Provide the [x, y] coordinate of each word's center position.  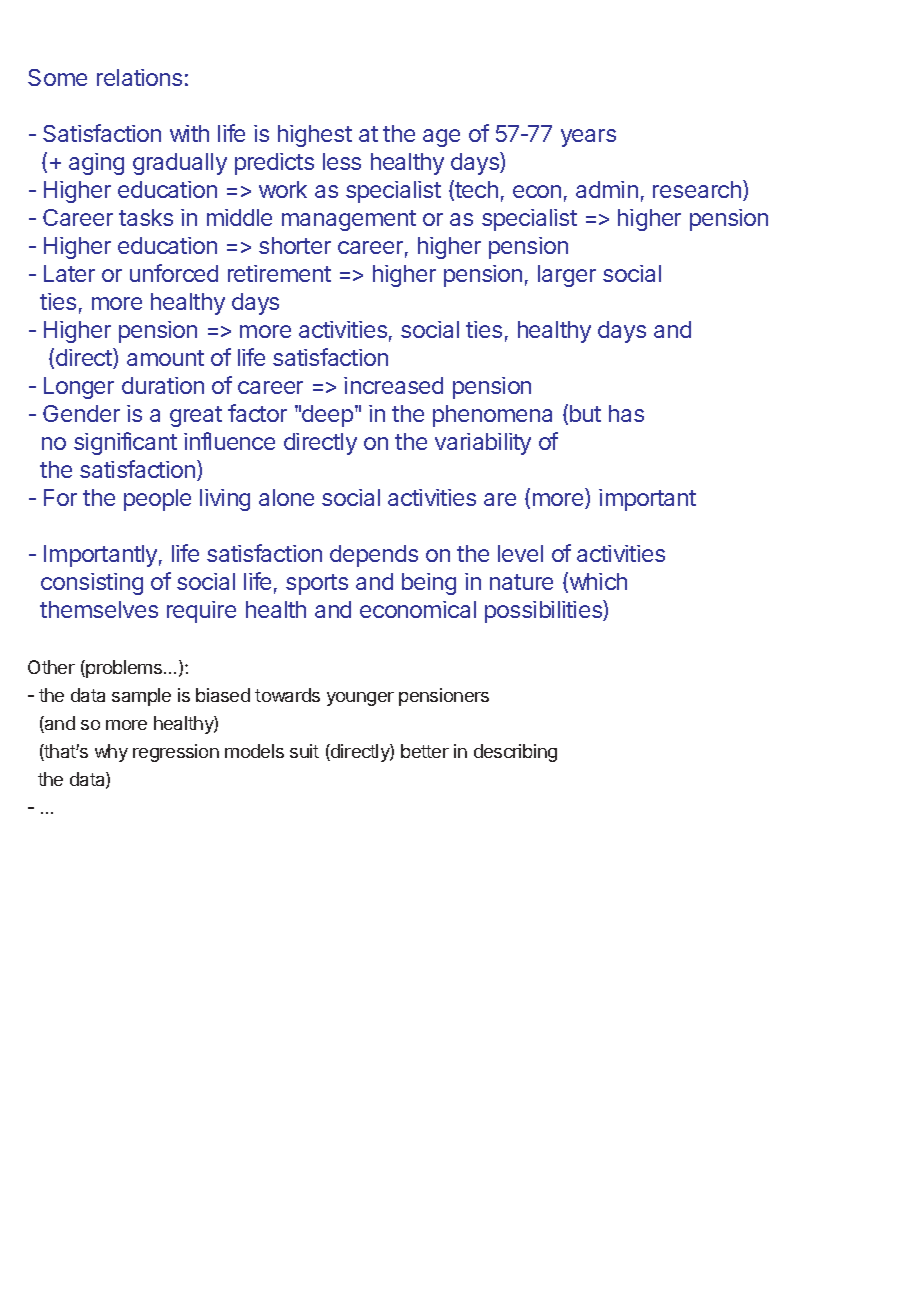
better [425, 751]
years [588, 138]
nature [521, 582]
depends [374, 556]
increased [393, 385]
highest [315, 136]
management [349, 220]
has [626, 413]
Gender [81, 413]
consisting [92, 584]
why [111, 753]
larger [567, 276]
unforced [174, 273]
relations [139, 77]
